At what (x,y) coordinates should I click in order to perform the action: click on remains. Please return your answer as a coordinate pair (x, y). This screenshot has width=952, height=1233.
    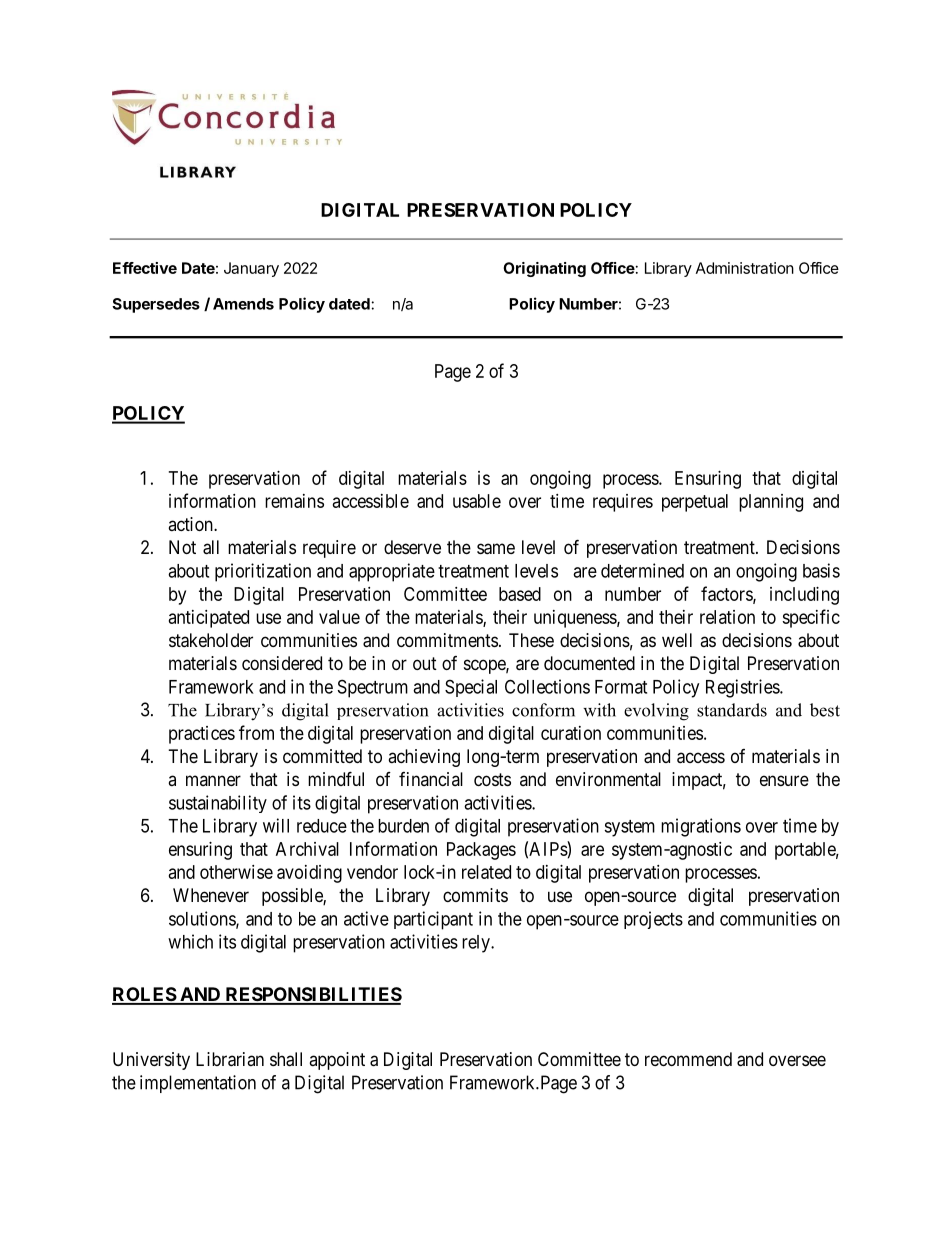
    Looking at the image, I should click on (294, 501).
